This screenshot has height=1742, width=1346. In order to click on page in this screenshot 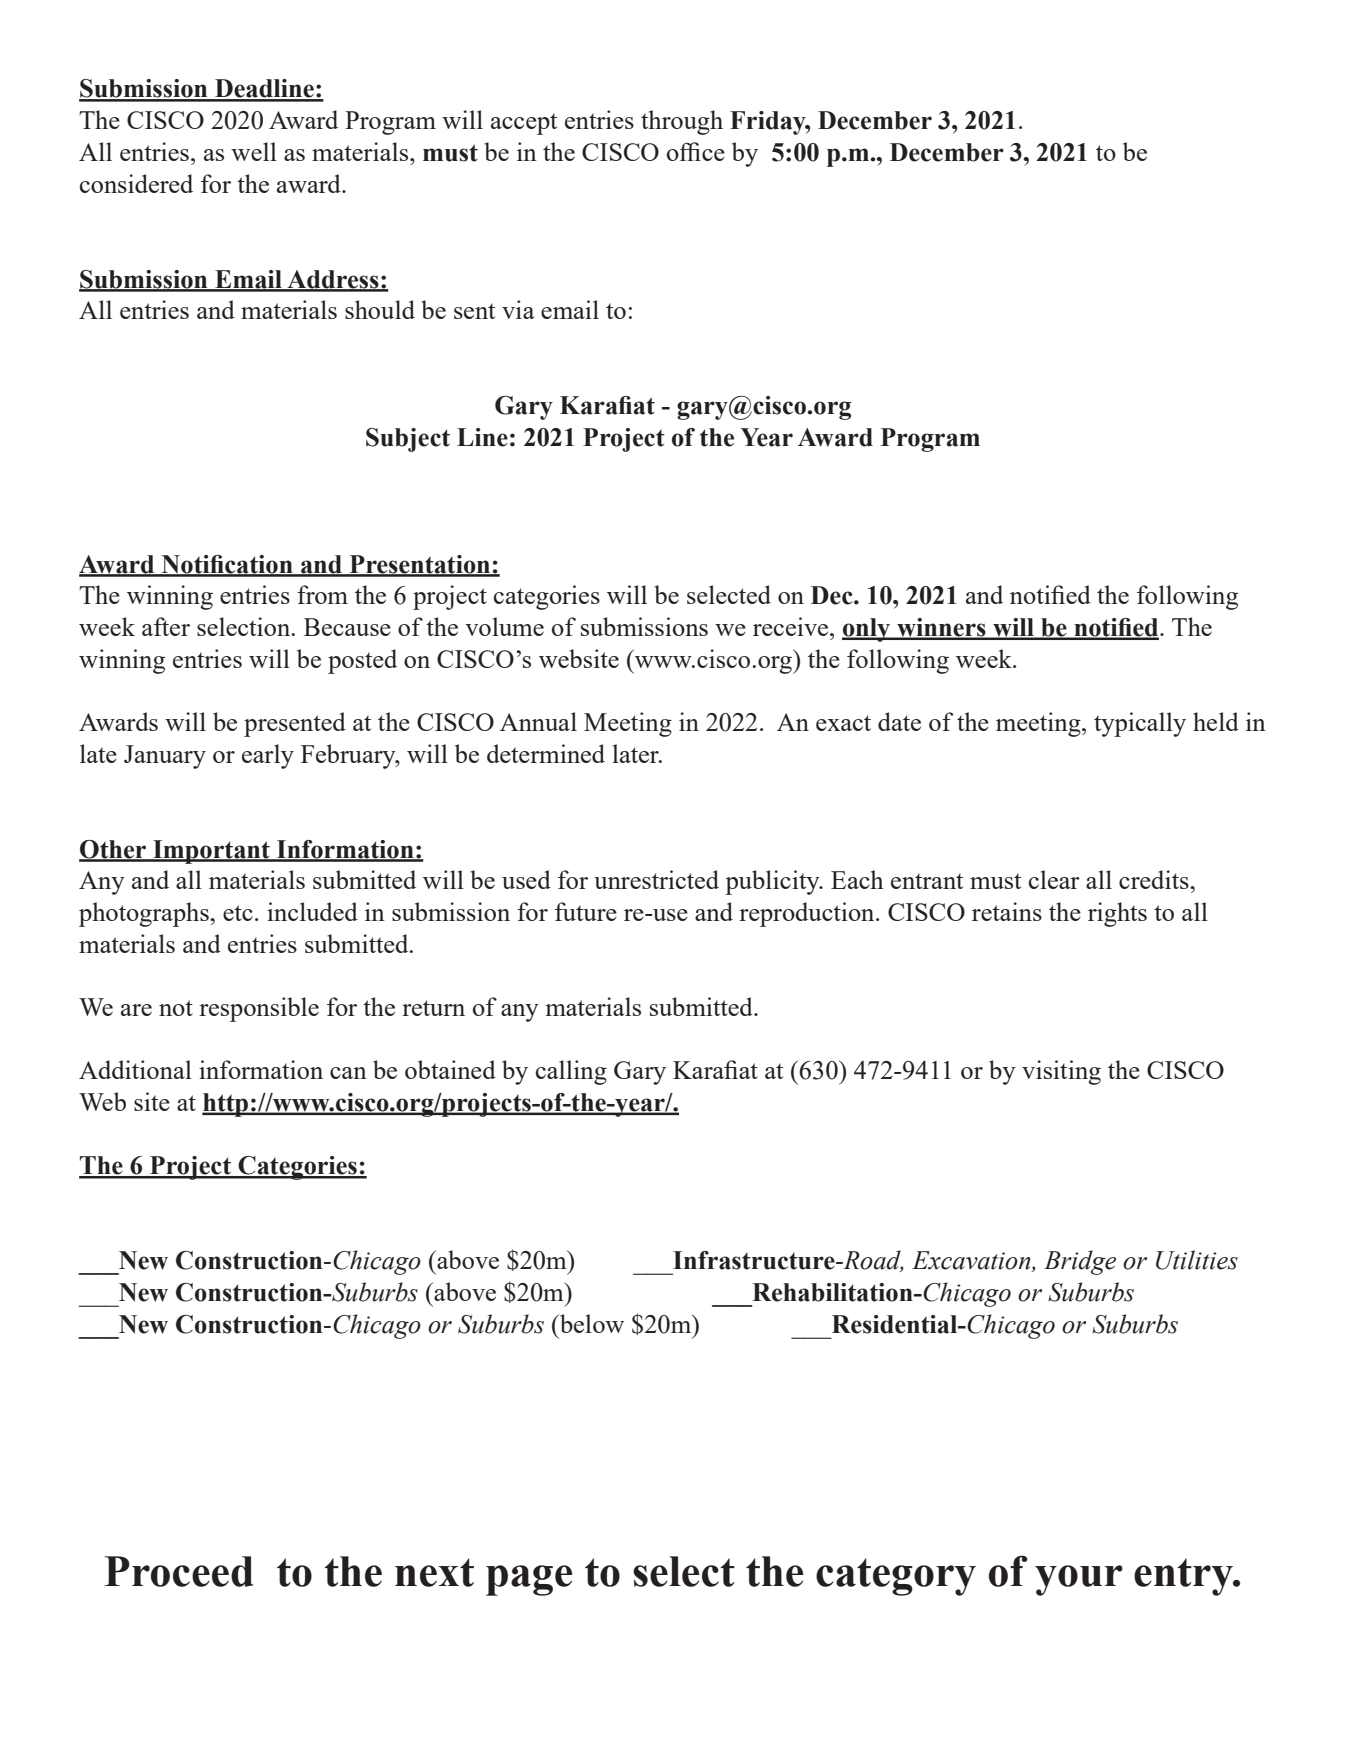, I will do `click(529, 1580)`.
